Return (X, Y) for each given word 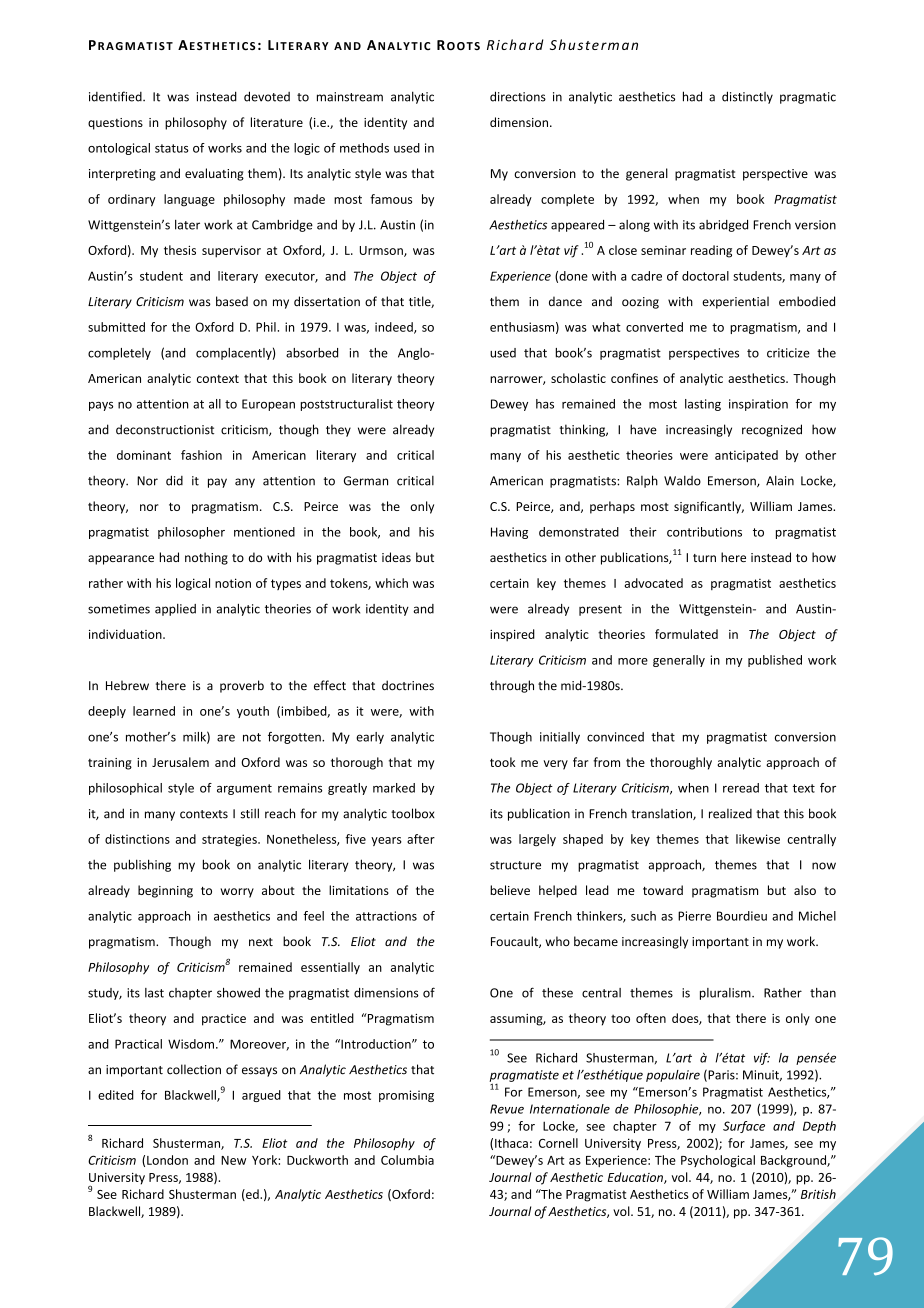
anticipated (746, 456)
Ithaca (511, 1143)
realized (730, 813)
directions (518, 96)
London (167, 1160)
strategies (230, 840)
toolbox (413, 813)
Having (509, 533)
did (174, 480)
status (172, 148)
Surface (744, 1127)
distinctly (747, 97)
